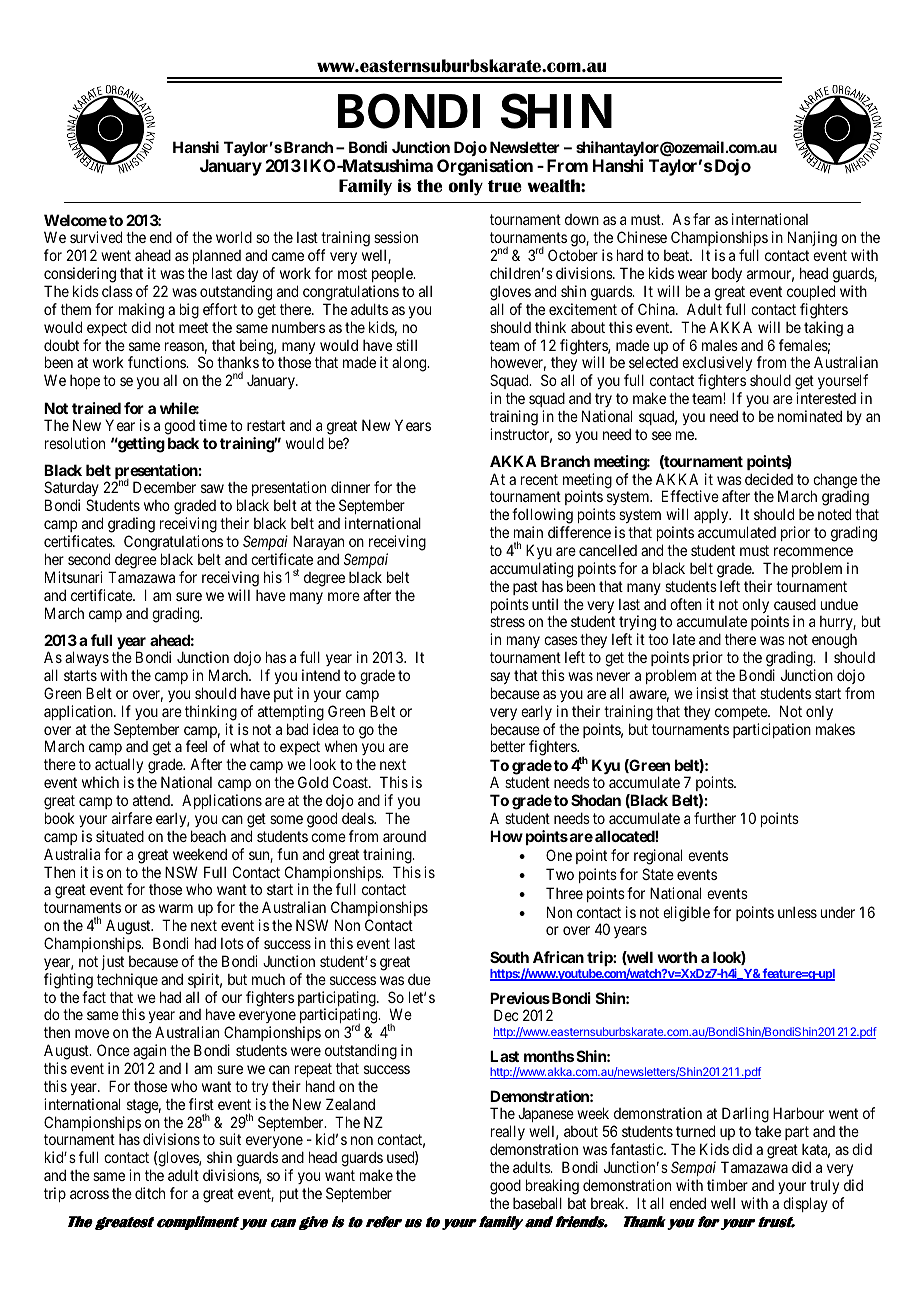 This screenshot has width=924, height=1308. What do you see at coordinates (528, 532) in the screenshot?
I see `main` at bounding box center [528, 532].
